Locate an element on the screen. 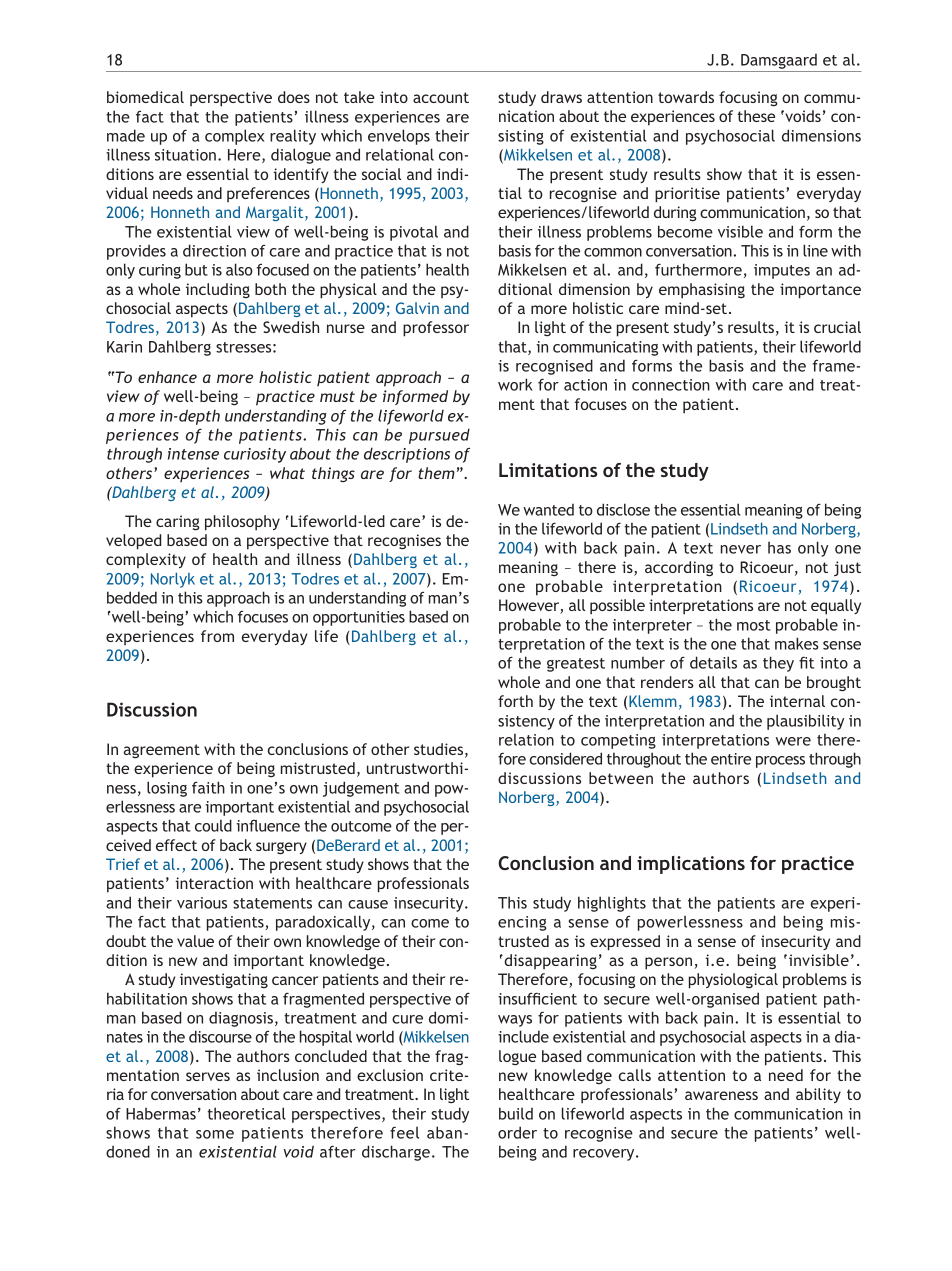 The width and height of the screenshot is (952, 1271). implications is located at coordinates (691, 865).
